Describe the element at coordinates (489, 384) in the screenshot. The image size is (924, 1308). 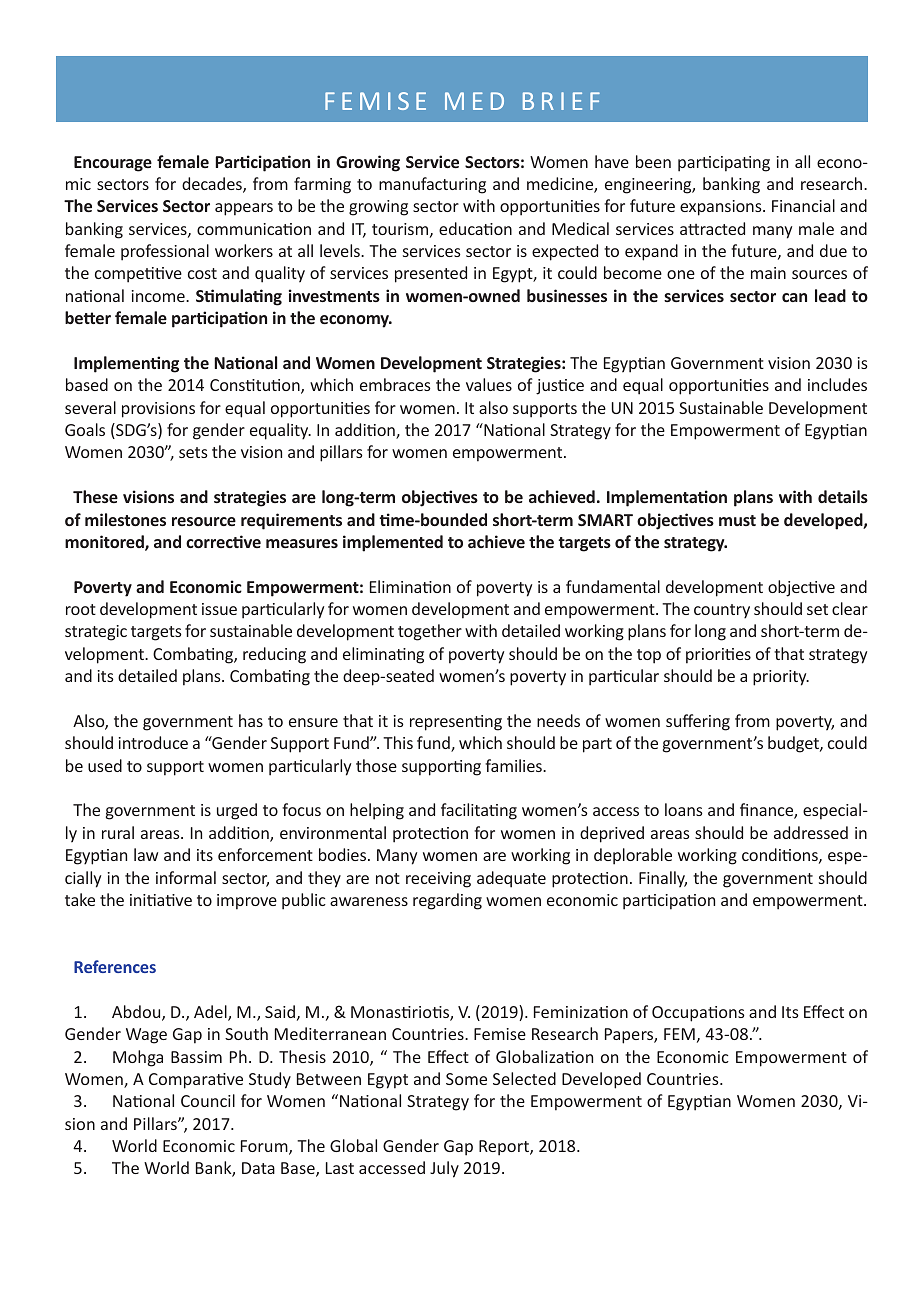
I see `values` at that location.
